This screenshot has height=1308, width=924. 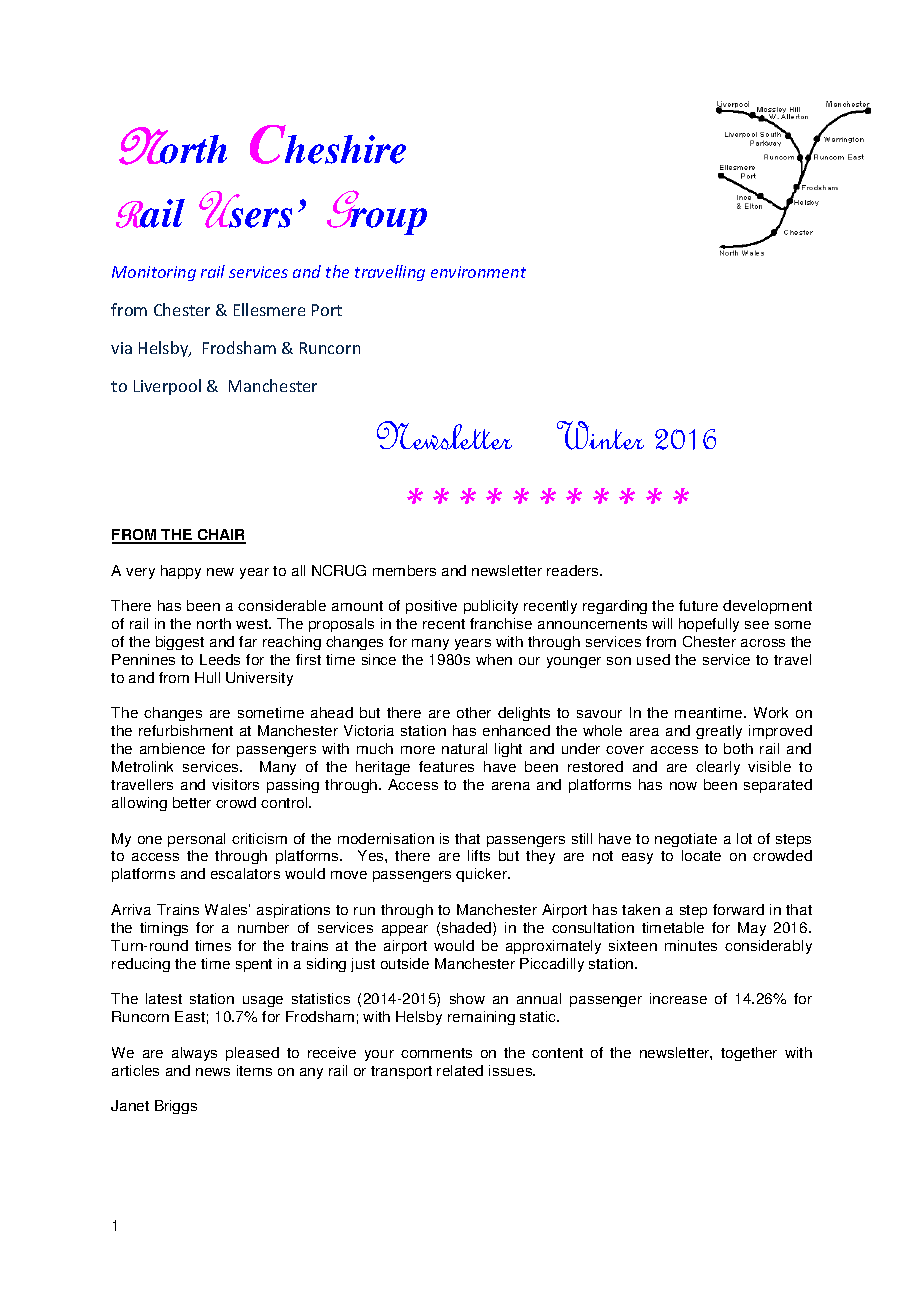 I want to click on personal, so click(x=196, y=840).
